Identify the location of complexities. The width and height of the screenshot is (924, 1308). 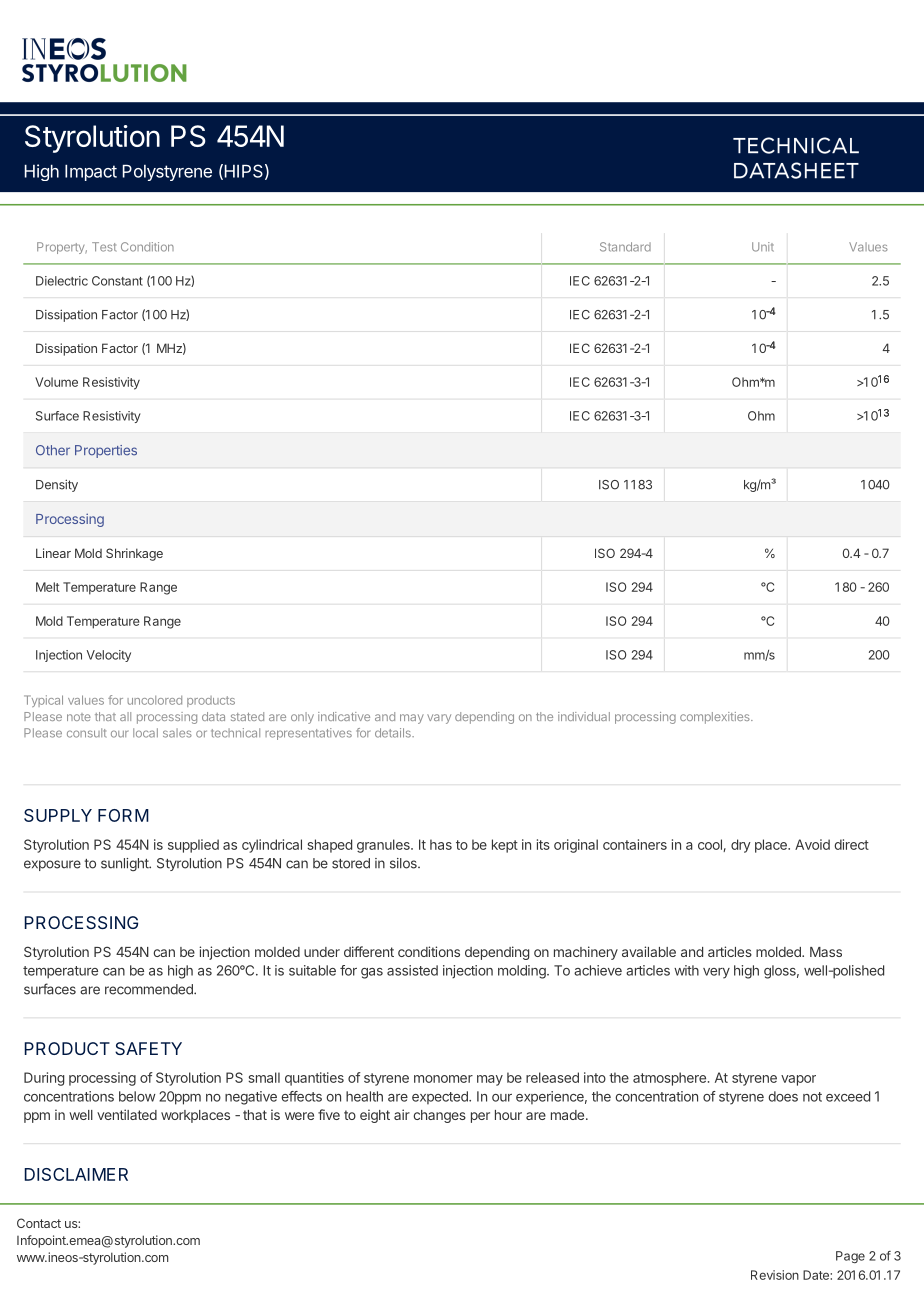
(716, 718).
